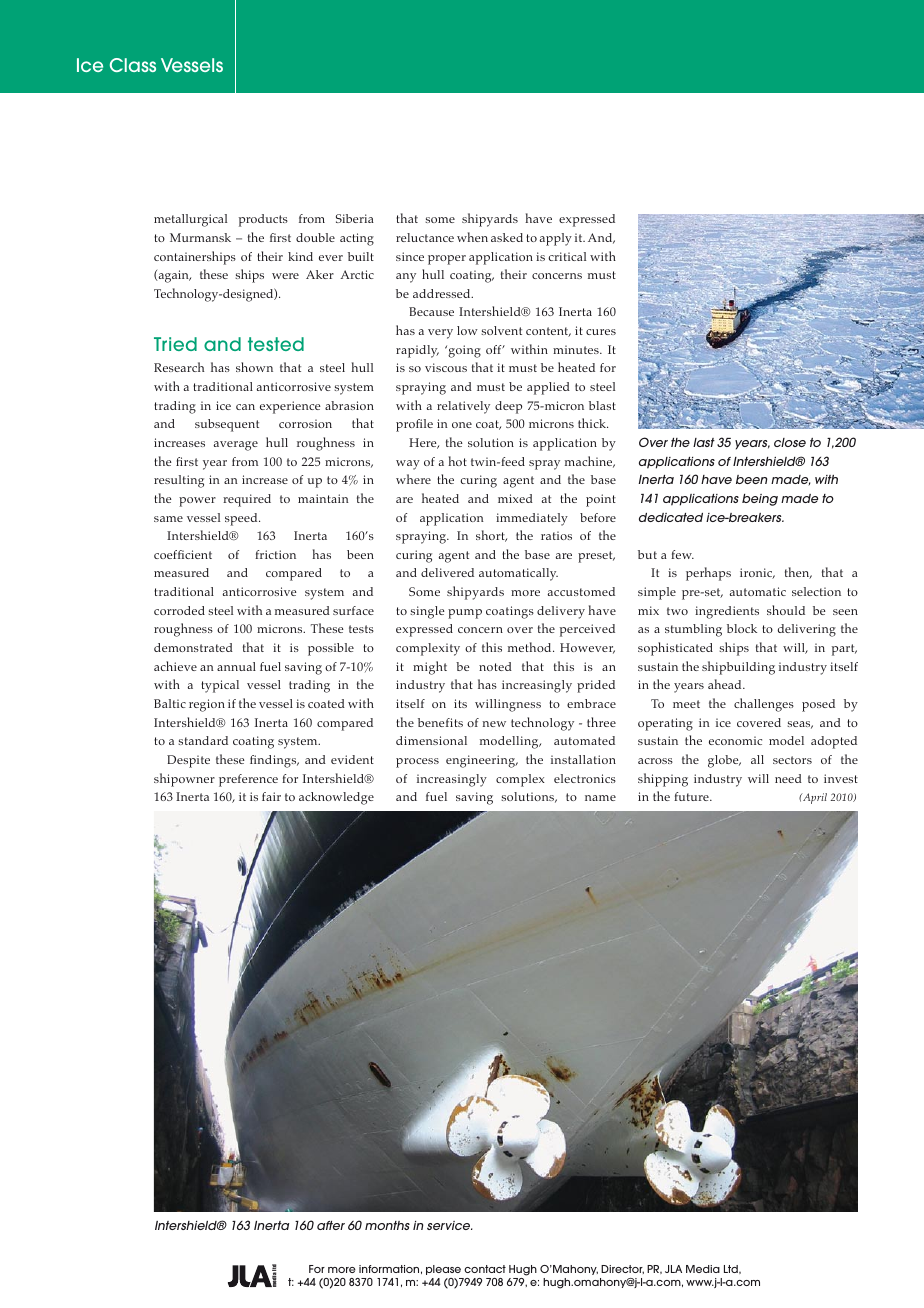  What do you see at coordinates (738, 668) in the document?
I see `shipbuilding` at bounding box center [738, 668].
